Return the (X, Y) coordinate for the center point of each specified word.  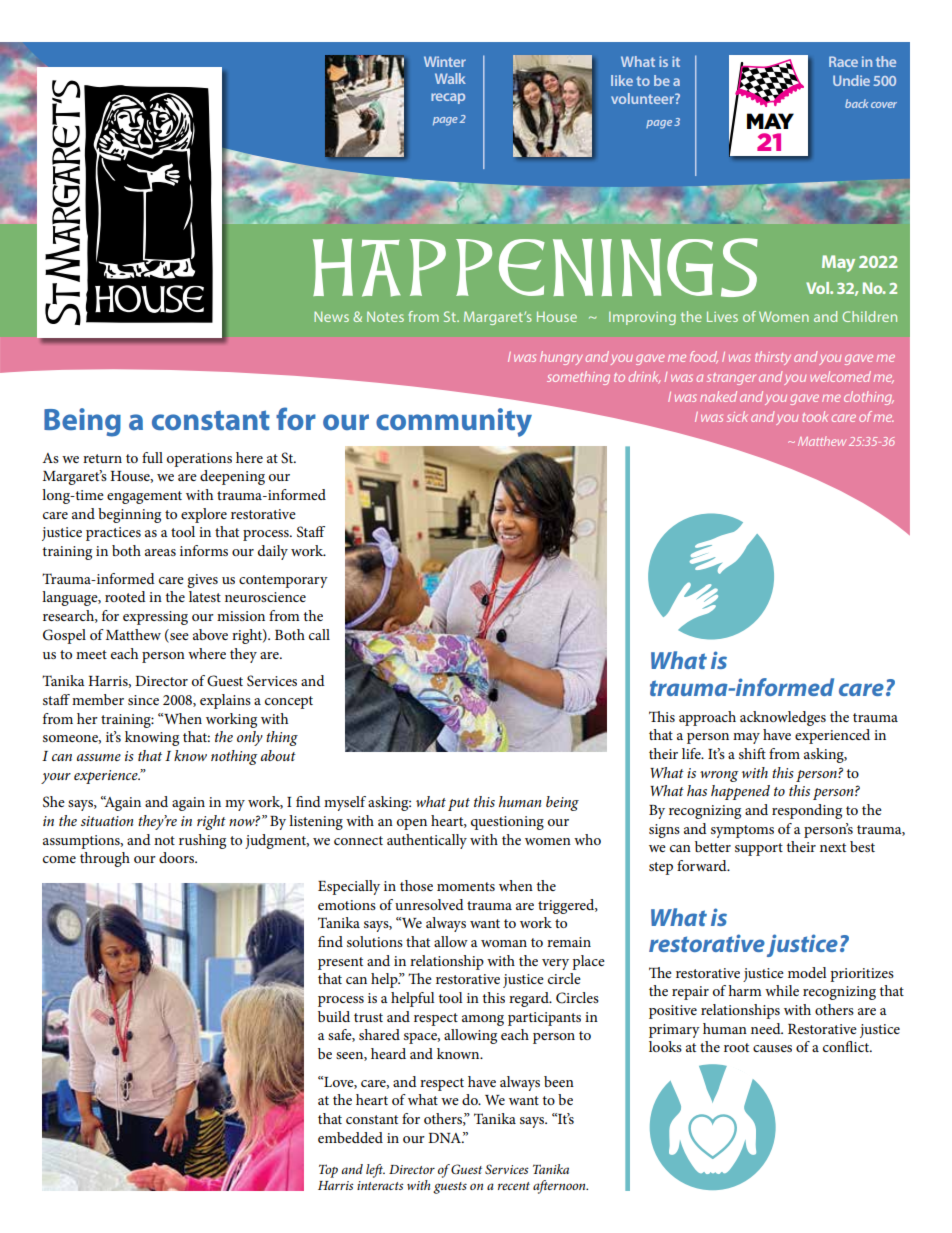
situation (107, 821)
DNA (445, 1138)
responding (807, 811)
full (152, 457)
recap (448, 98)
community (454, 422)
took (815, 416)
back (856, 103)
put (459, 804)
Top (328, 1171)
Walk (450, 78)
